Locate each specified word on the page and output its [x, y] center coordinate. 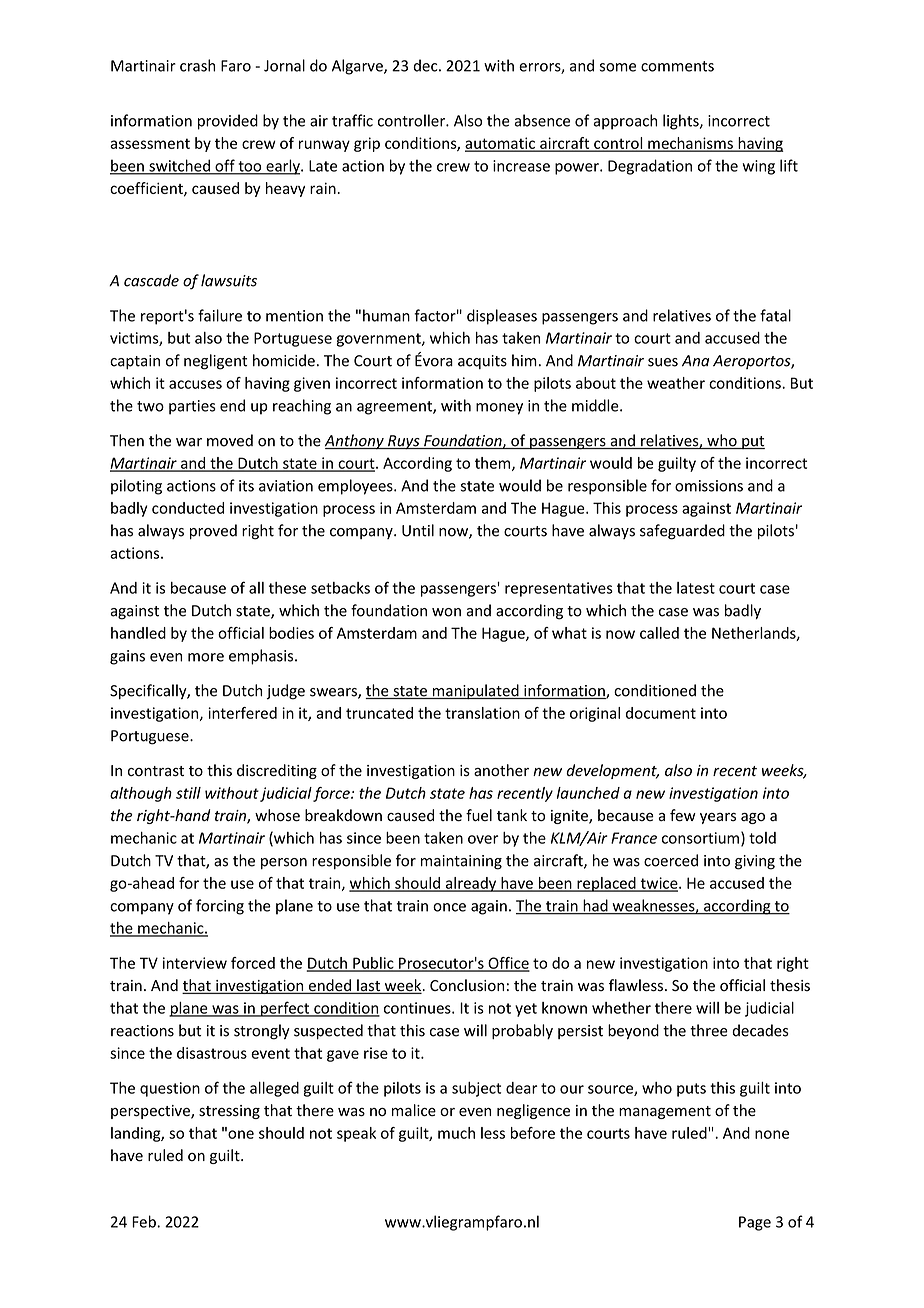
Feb [145, 1221]
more [206, 657]
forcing [220, 907]
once [449, 907]
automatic [501, 144]
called [659, 633]
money [499, 409]
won [446, 612]
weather [676, 383]
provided [228, 122]
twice [659, 884]
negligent [215, 362]
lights [682, 122]
